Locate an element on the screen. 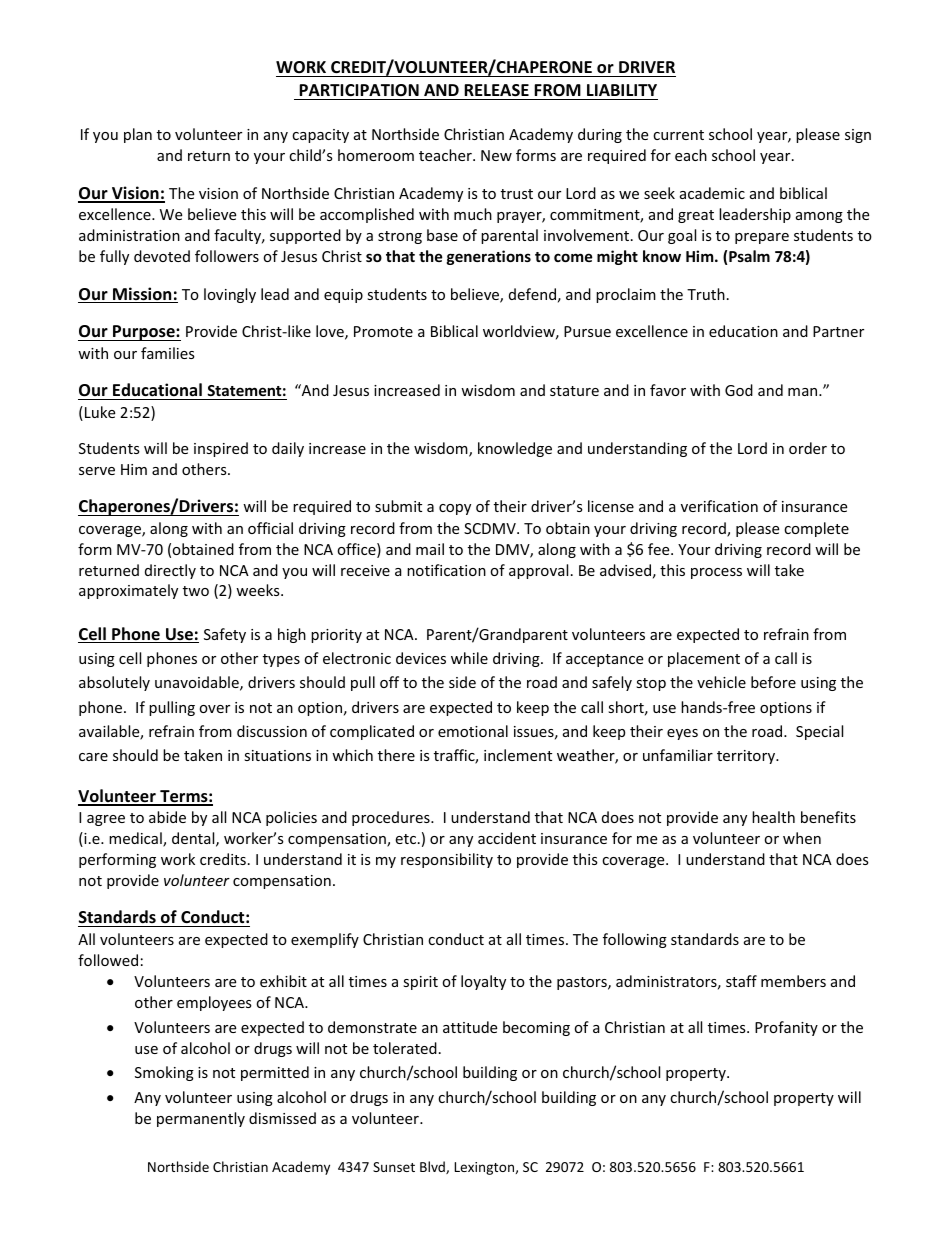 The width and height of the screenshot is (952, 1233). when is located at coordinates (802, 838).
